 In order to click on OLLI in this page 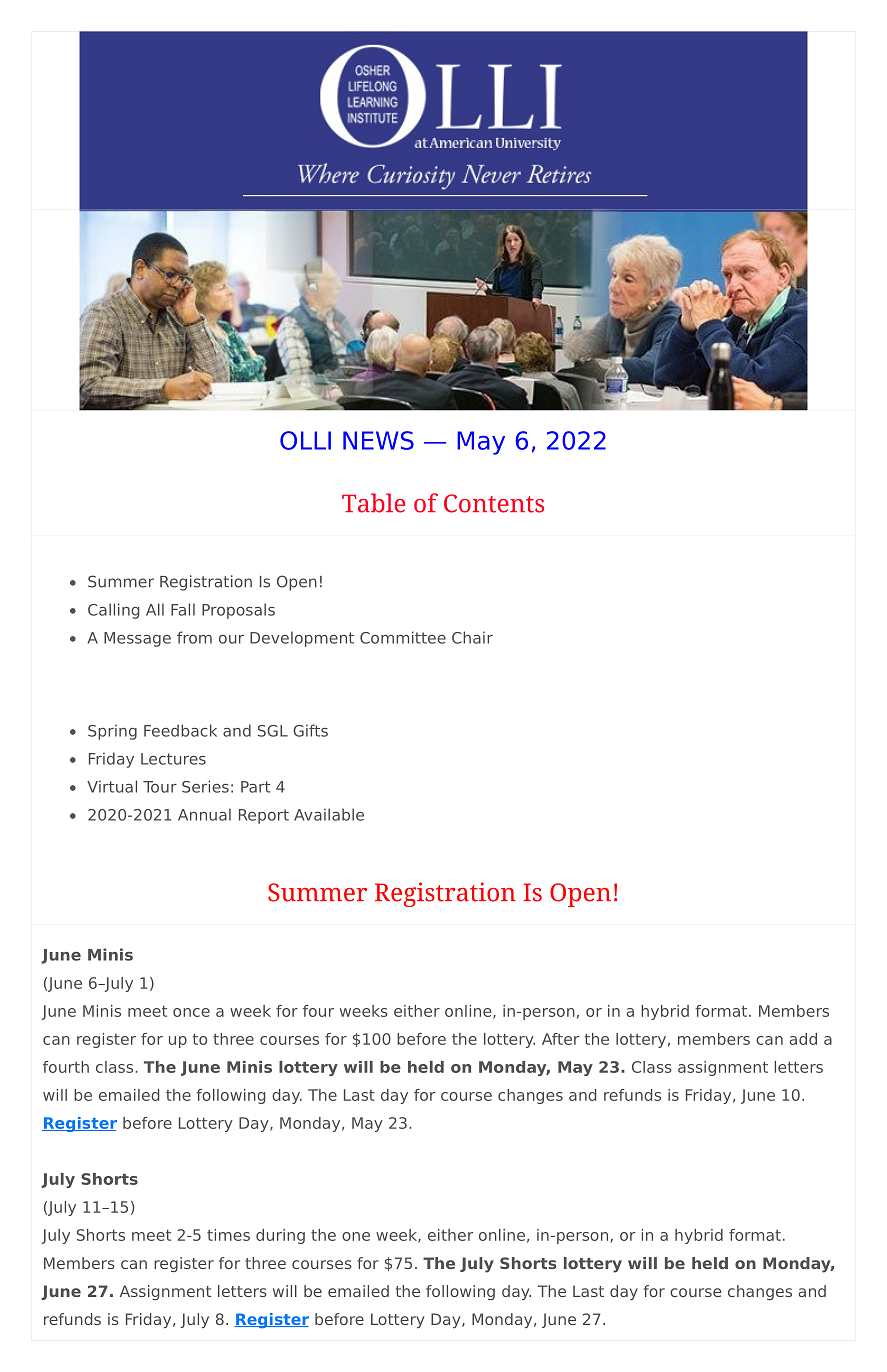, I will do `click(305, 440)`.
